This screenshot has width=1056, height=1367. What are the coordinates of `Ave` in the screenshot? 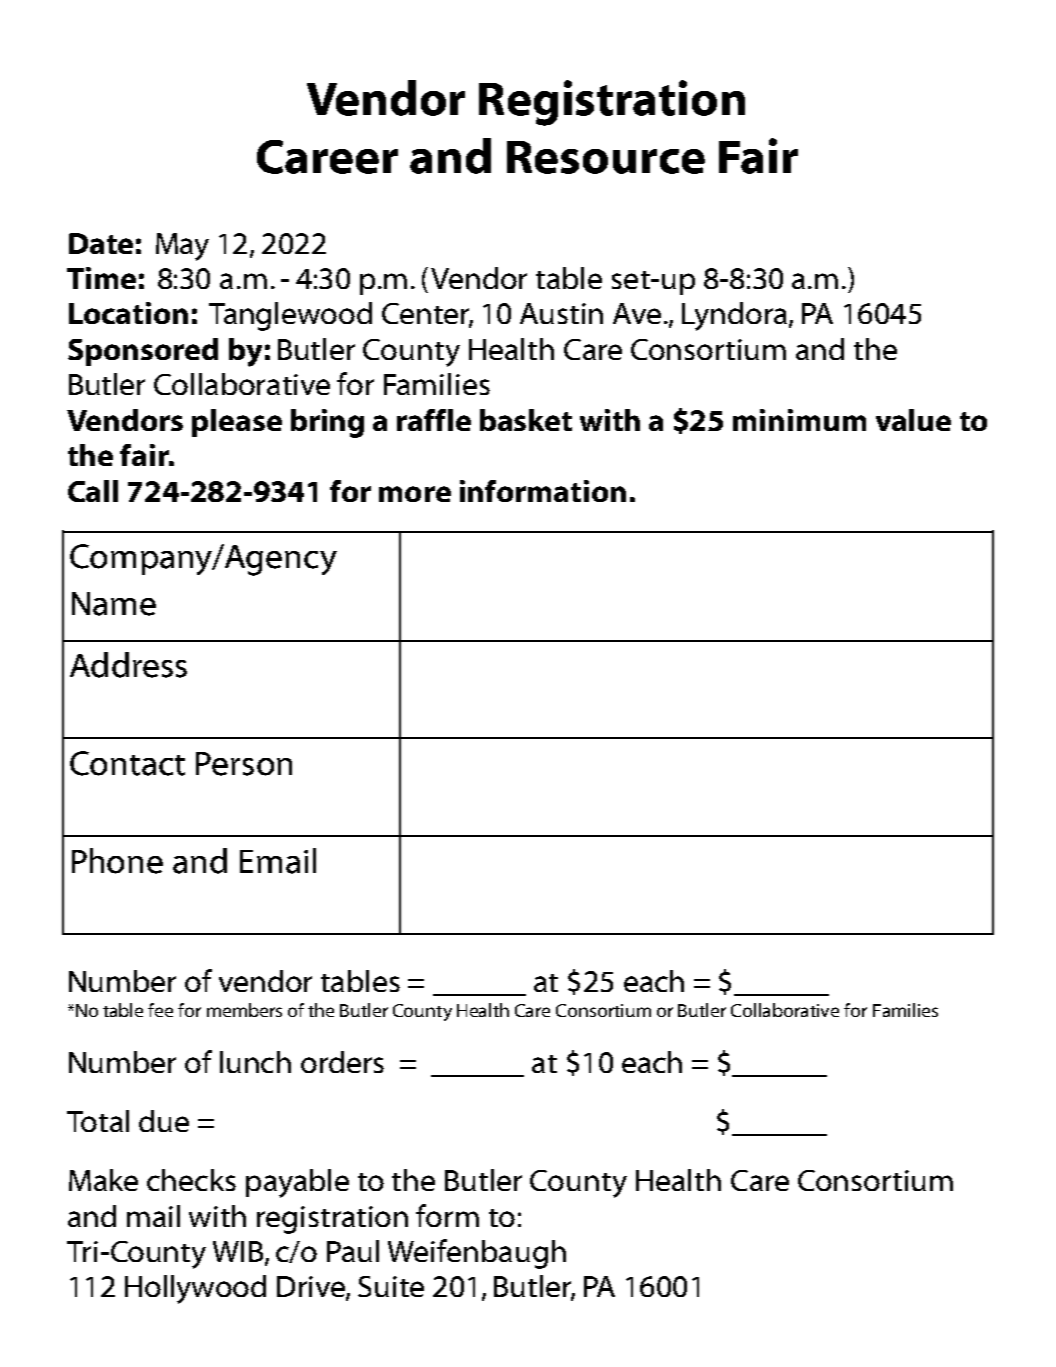 It's located at (637, 313).
